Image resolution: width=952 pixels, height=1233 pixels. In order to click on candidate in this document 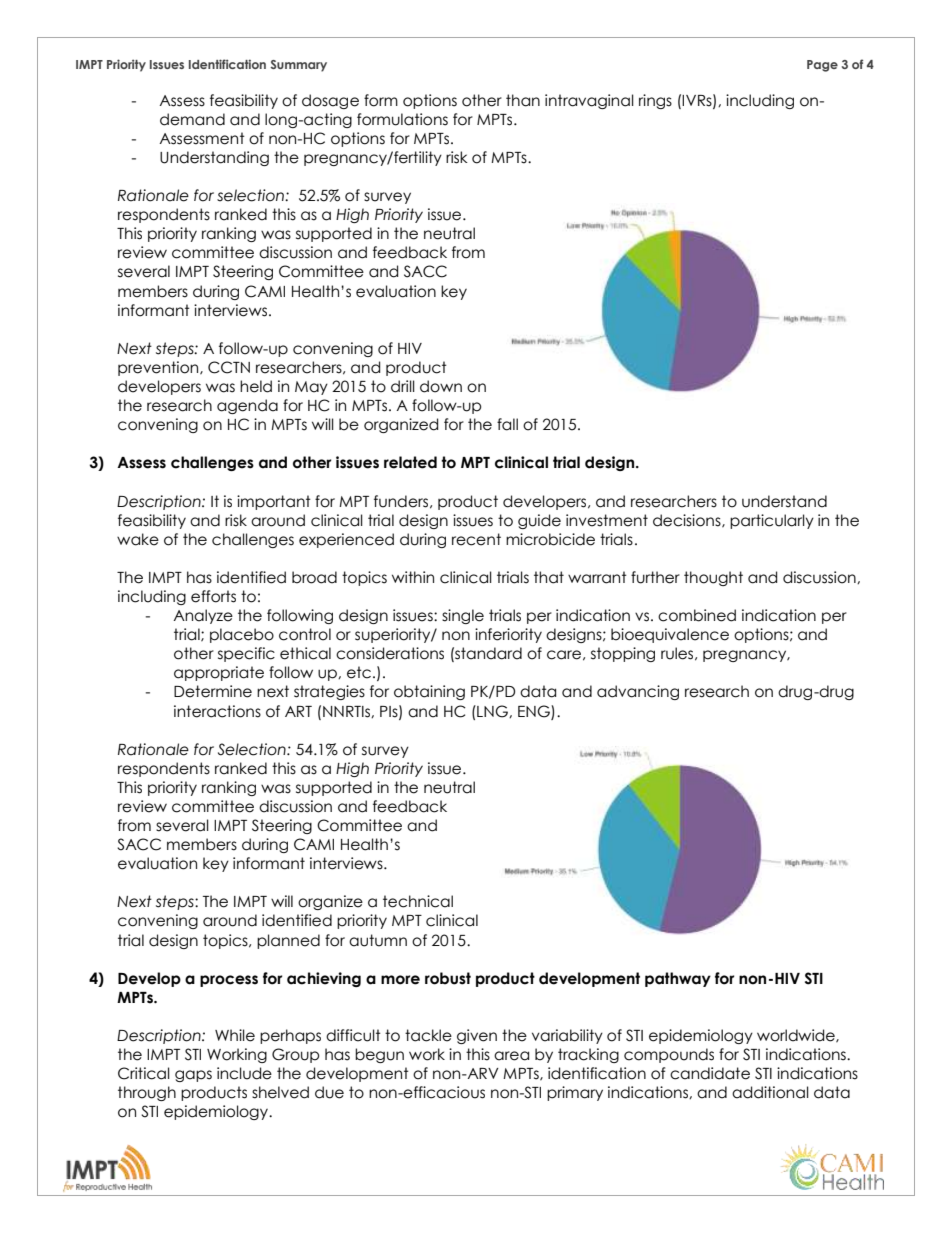, I will do `click(710, 1073)`.
